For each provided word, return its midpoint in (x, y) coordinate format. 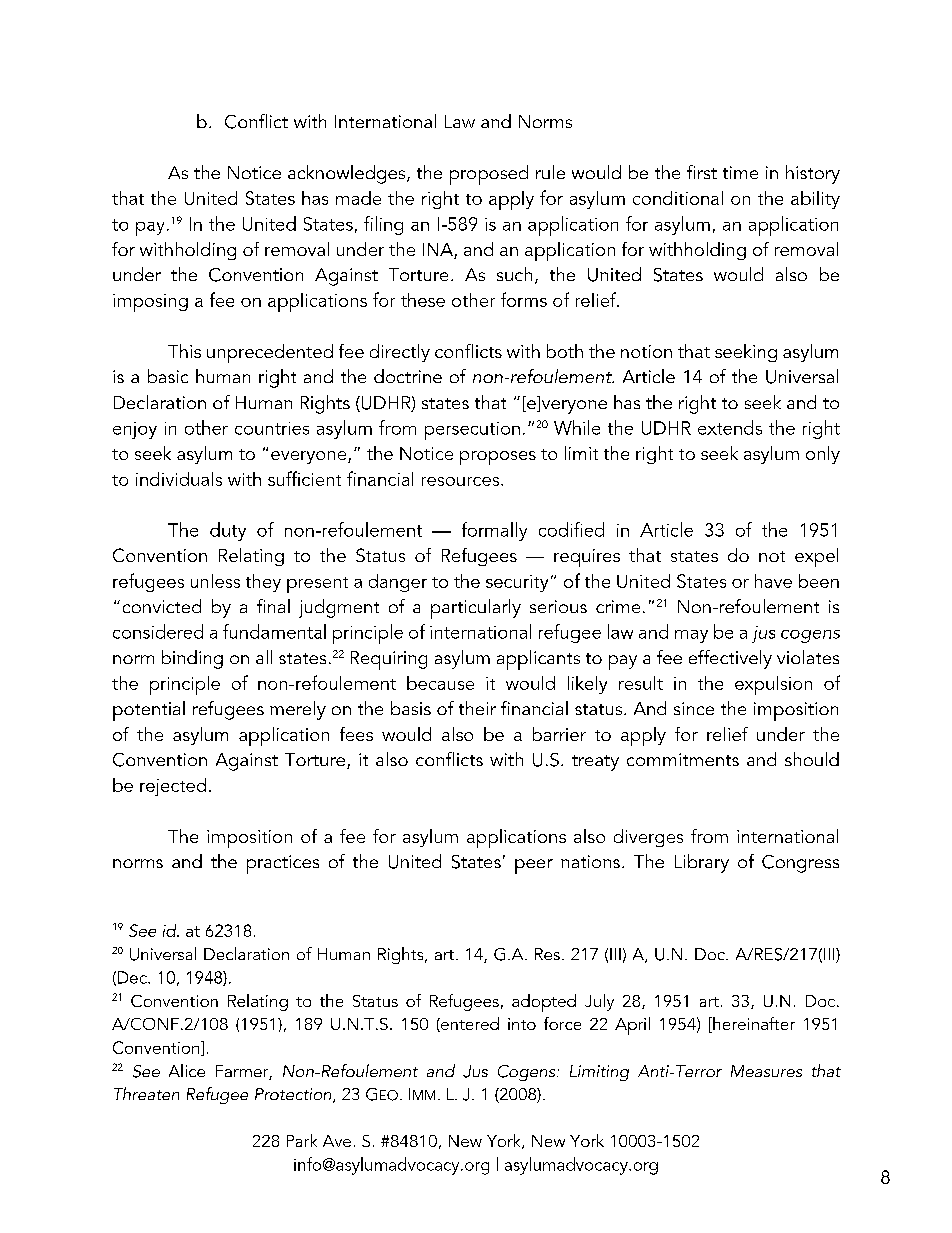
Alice (187, 1070)
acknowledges (348, 174)
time (740, 172)
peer (534, 866)
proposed (489, 175)
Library (702, 863)
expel (816, 557)
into (522, 1024)
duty (228, 531)
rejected (173, 787)
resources (462, 481)
